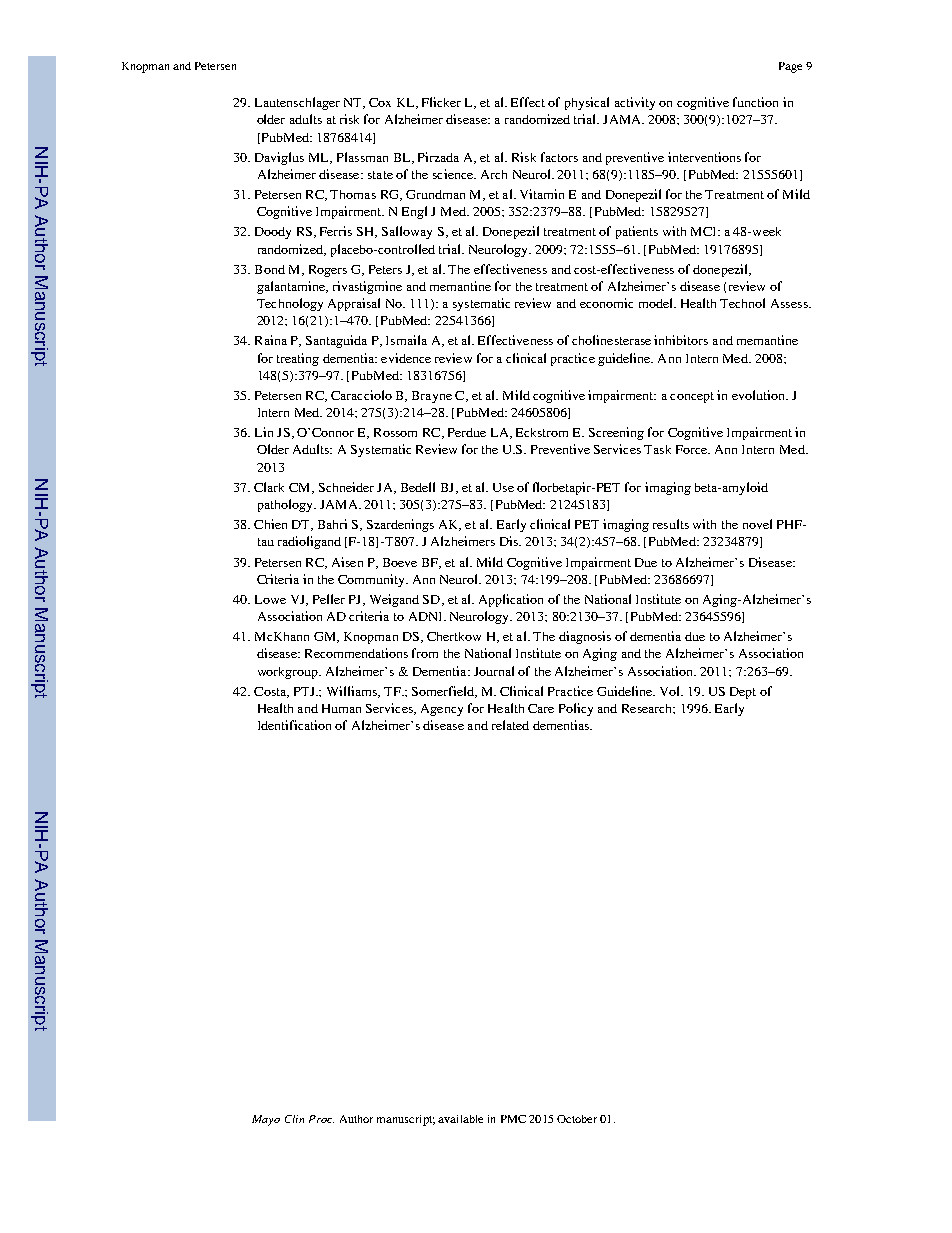 The height and width of the screenshot is (1233, 952). Describe the element at coordinates (321, 1119) in the screenshot. I see `Proc` at that location.
